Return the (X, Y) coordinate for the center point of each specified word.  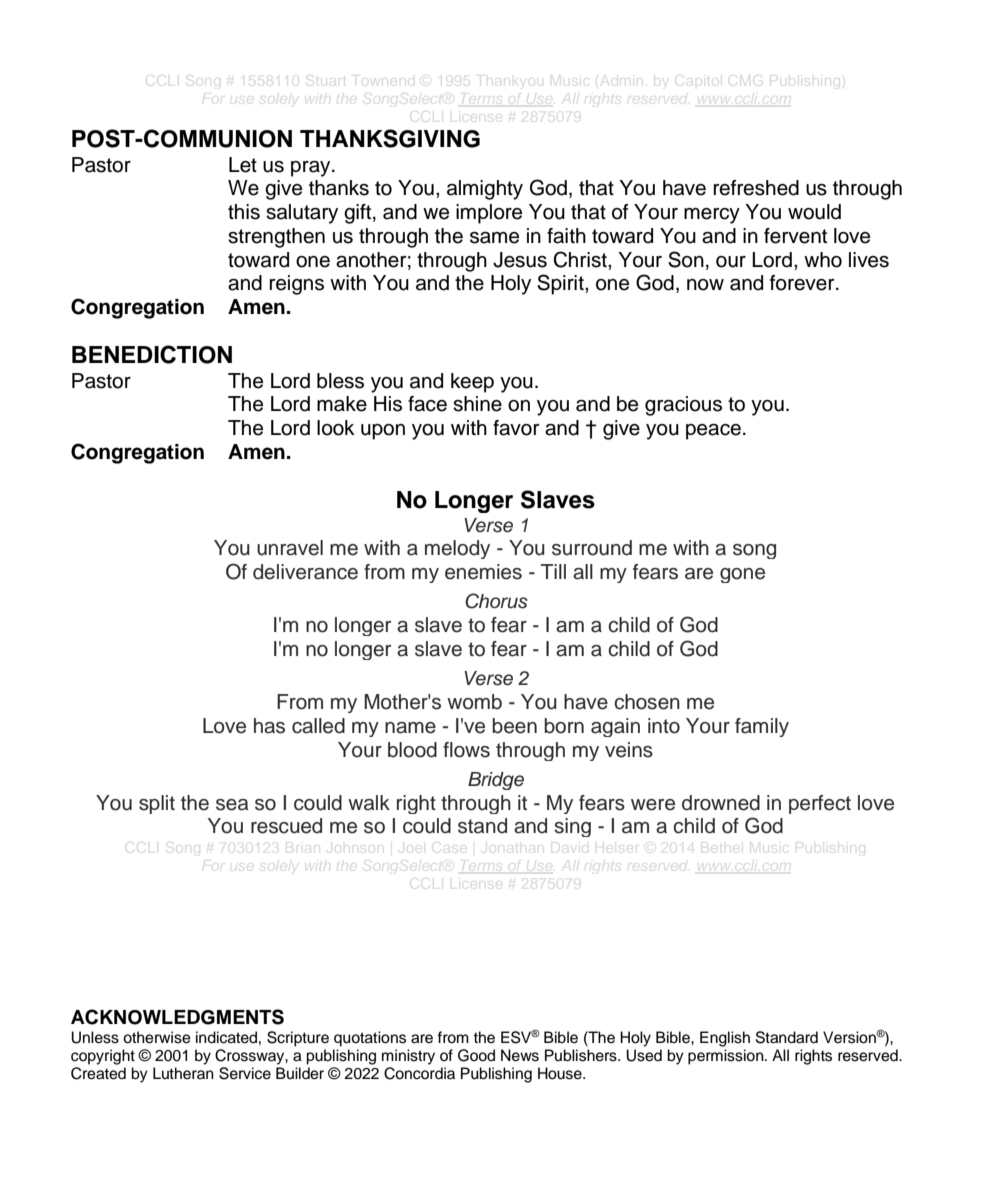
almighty (485, 190)
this (244, 212)
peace (713, 432)
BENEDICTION (152, 354)
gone (742, 575)
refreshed (756, 188)
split (157, 804)
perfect (820, 804)
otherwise (157, 1037)
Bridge (496, 781)
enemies (483, 572)
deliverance (305, 572)
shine (477, 404)
